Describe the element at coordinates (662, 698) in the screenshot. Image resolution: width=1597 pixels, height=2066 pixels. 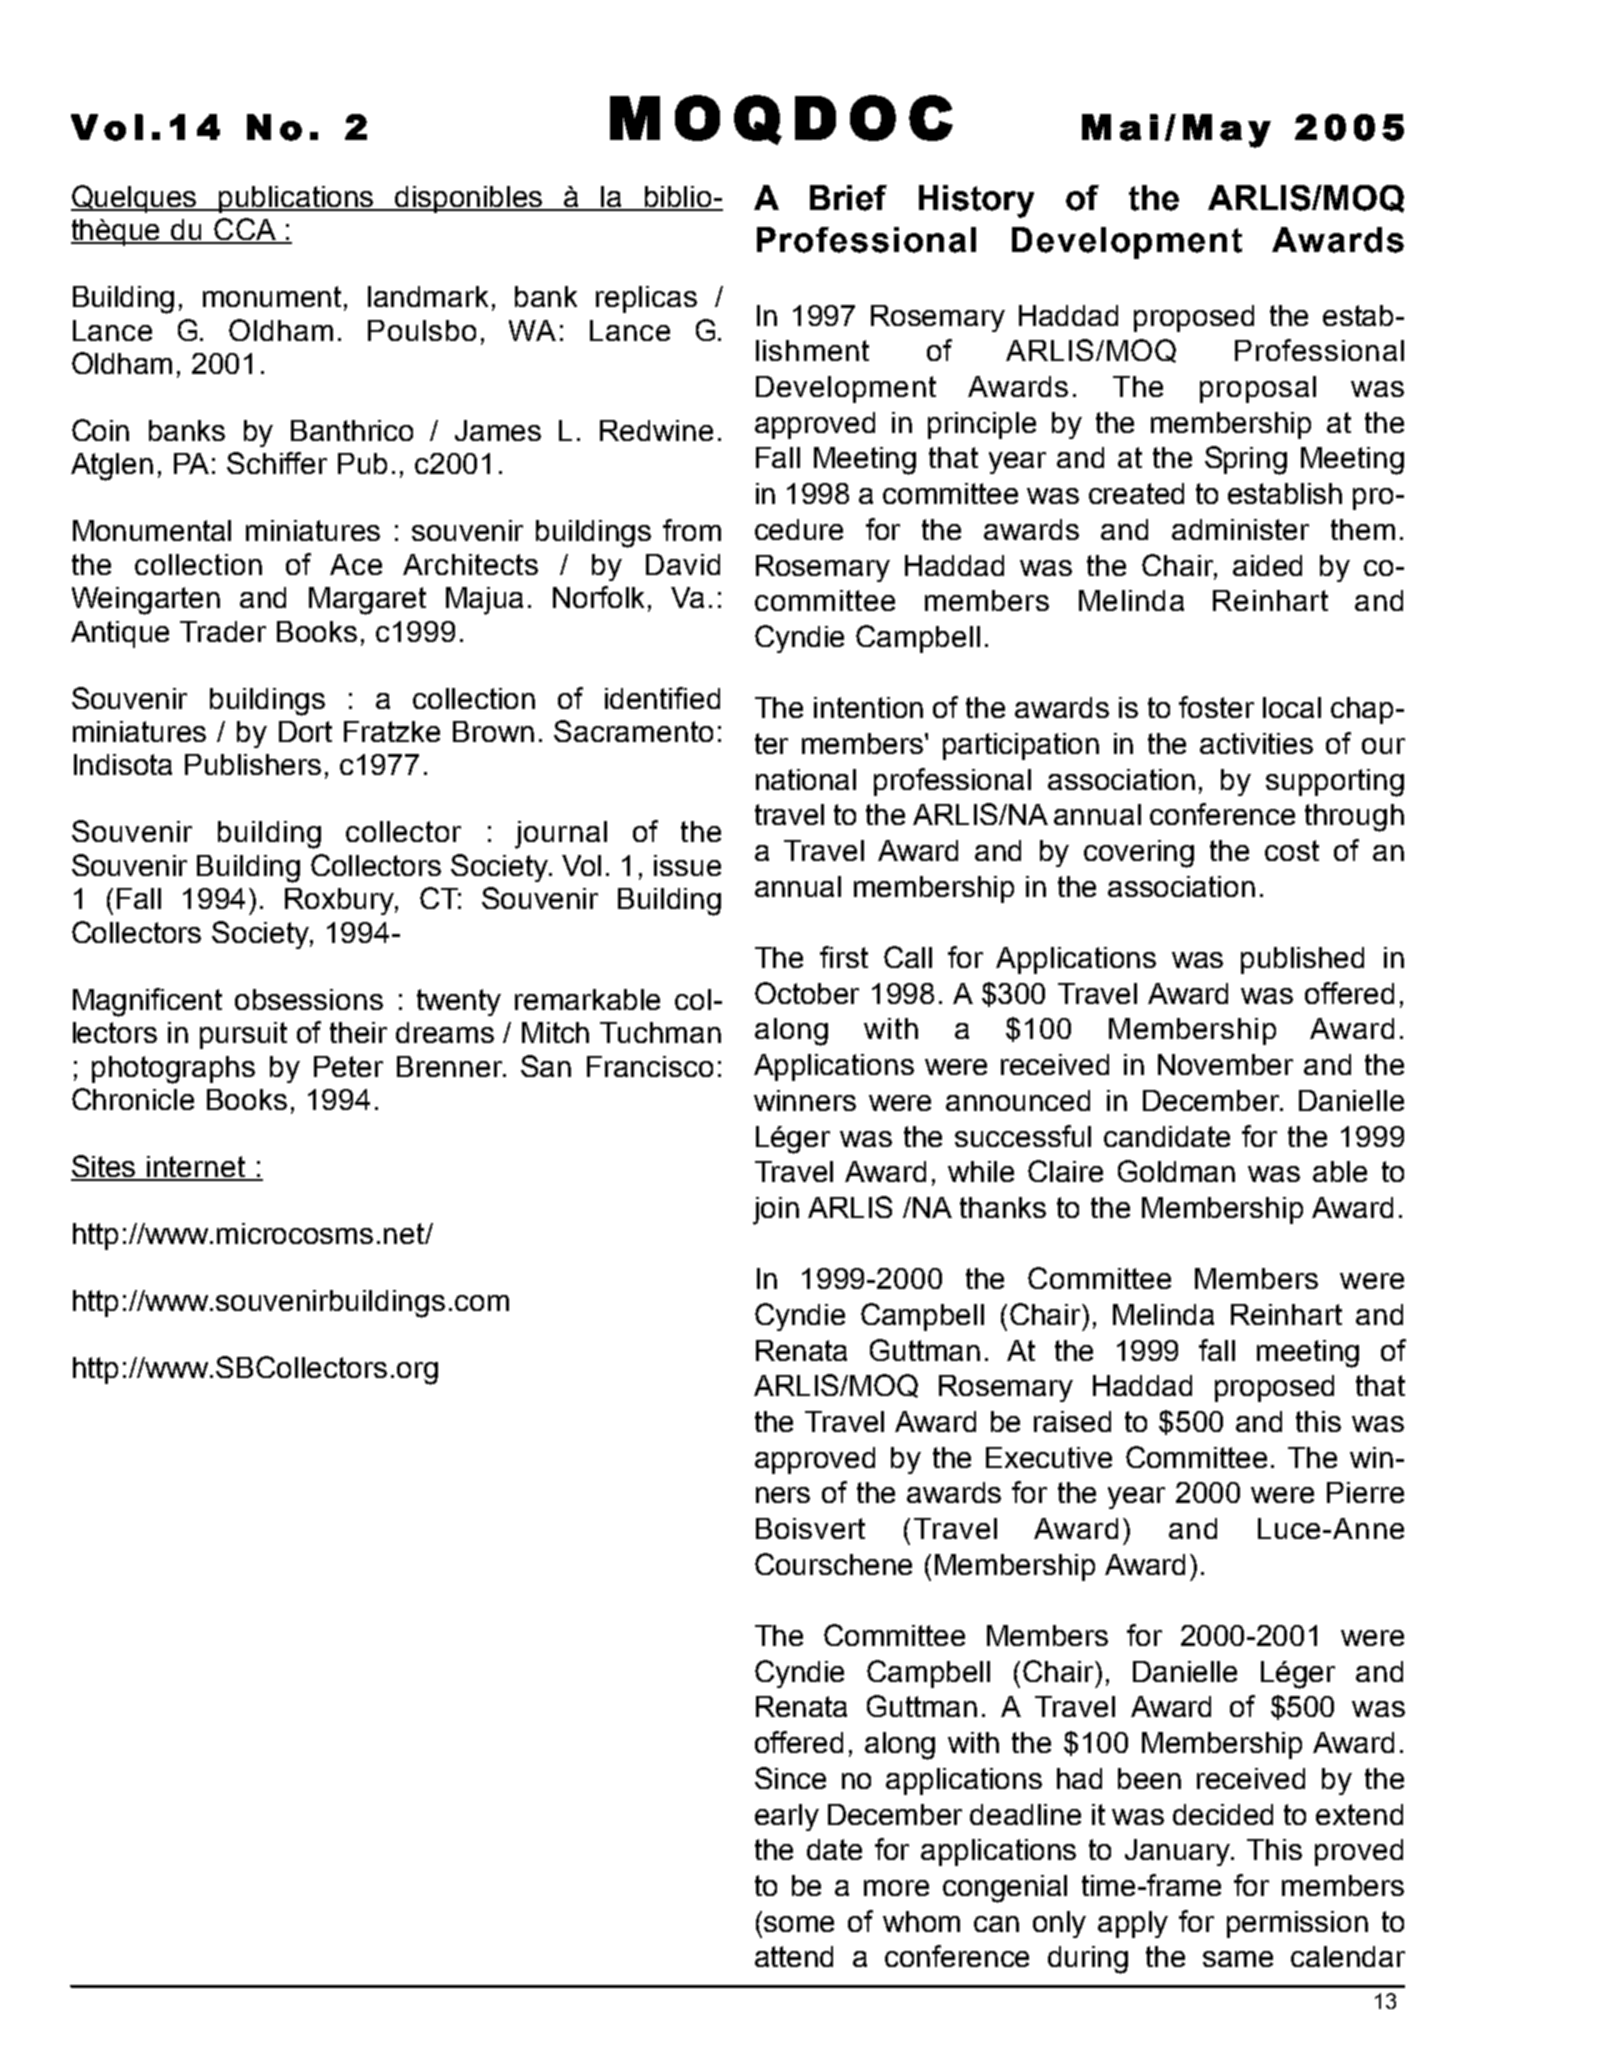
I see `identified` at that location.
